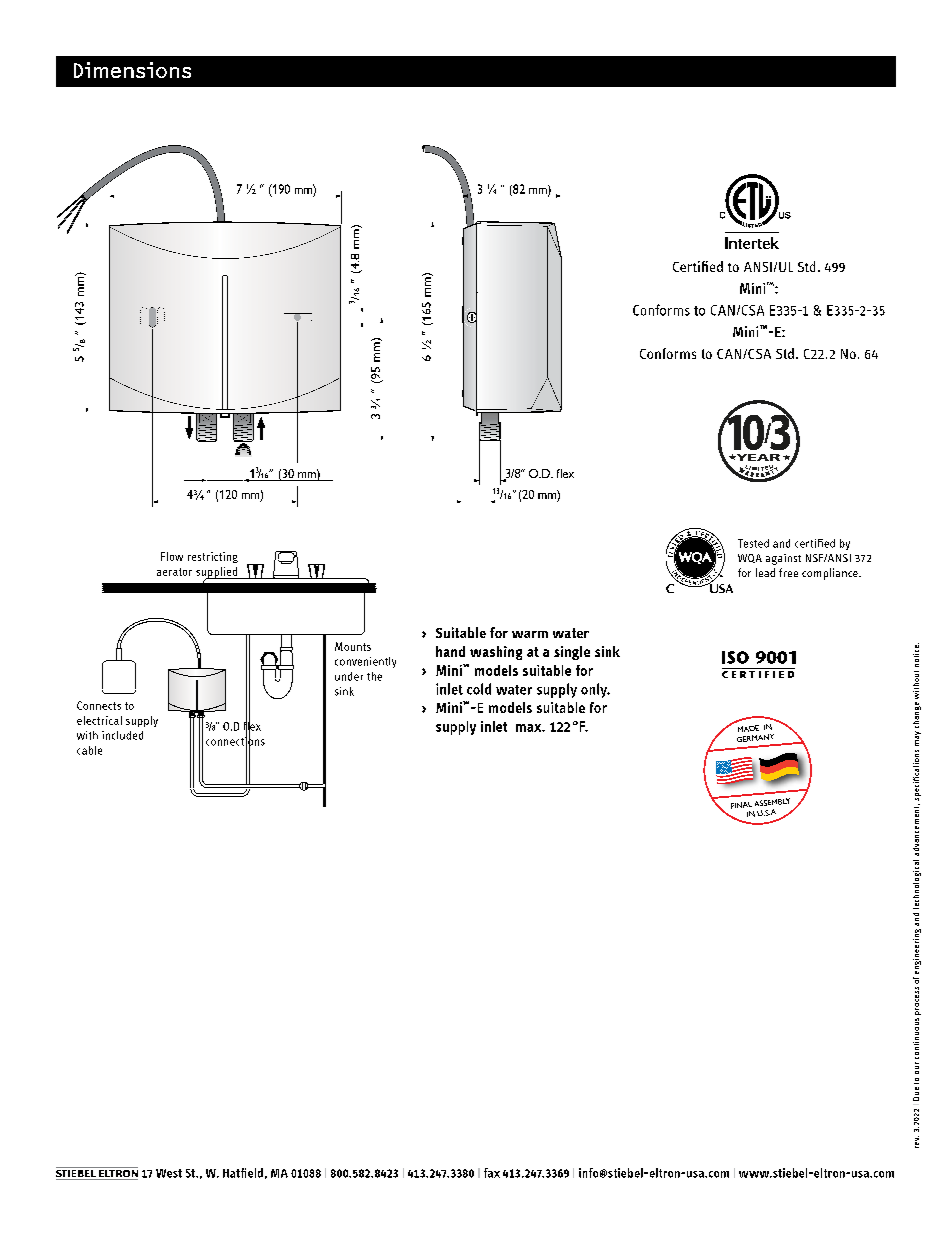 This document has width=952, height=1233. What do you see at coordinates (753, 543) in the document?
I see `Tested` at bounding box center [753, 543].
